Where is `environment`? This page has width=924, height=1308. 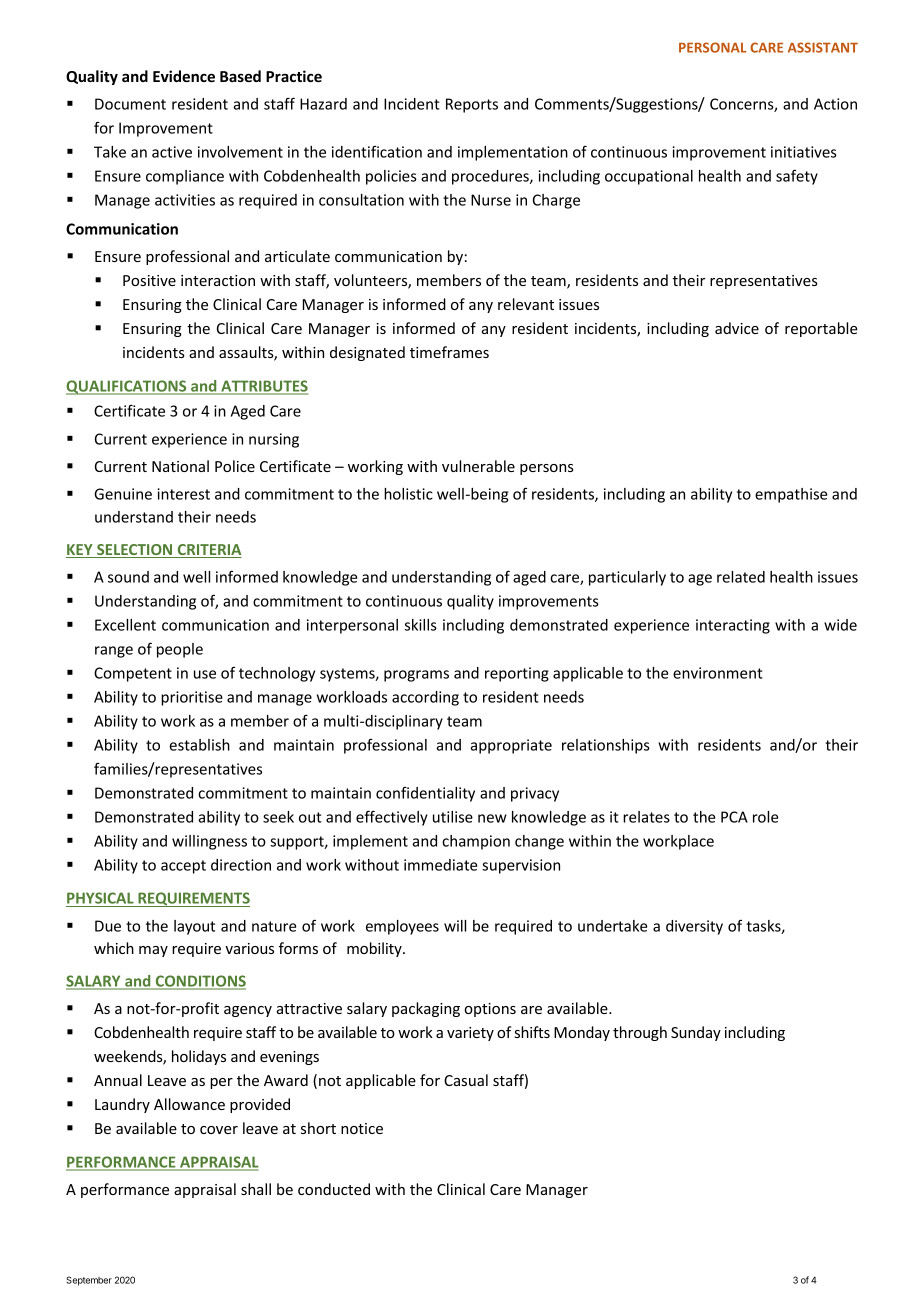
environment is located at coordinates (718, 673).
